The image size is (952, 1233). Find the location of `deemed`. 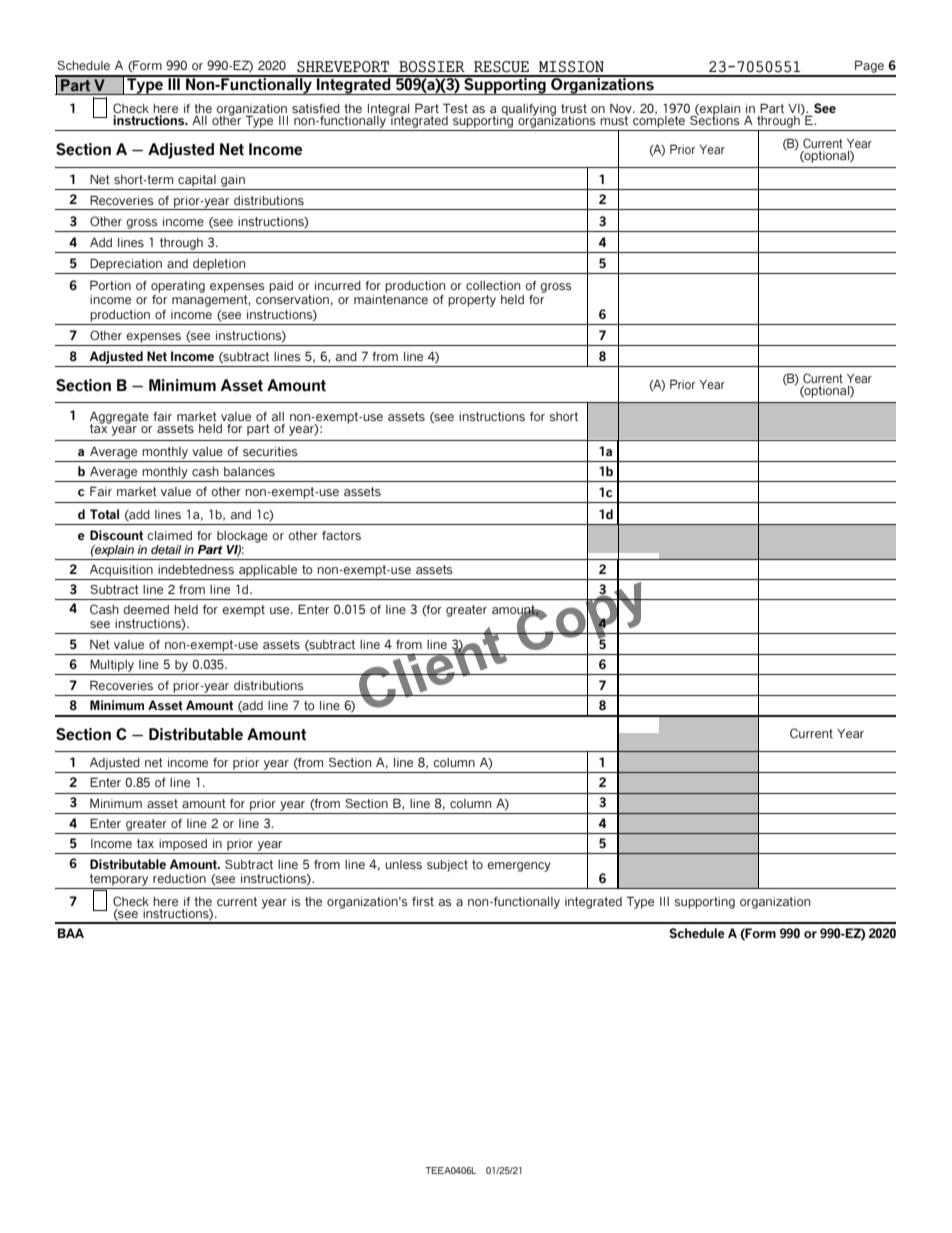

deemed is located at coordinates (146, 609).
